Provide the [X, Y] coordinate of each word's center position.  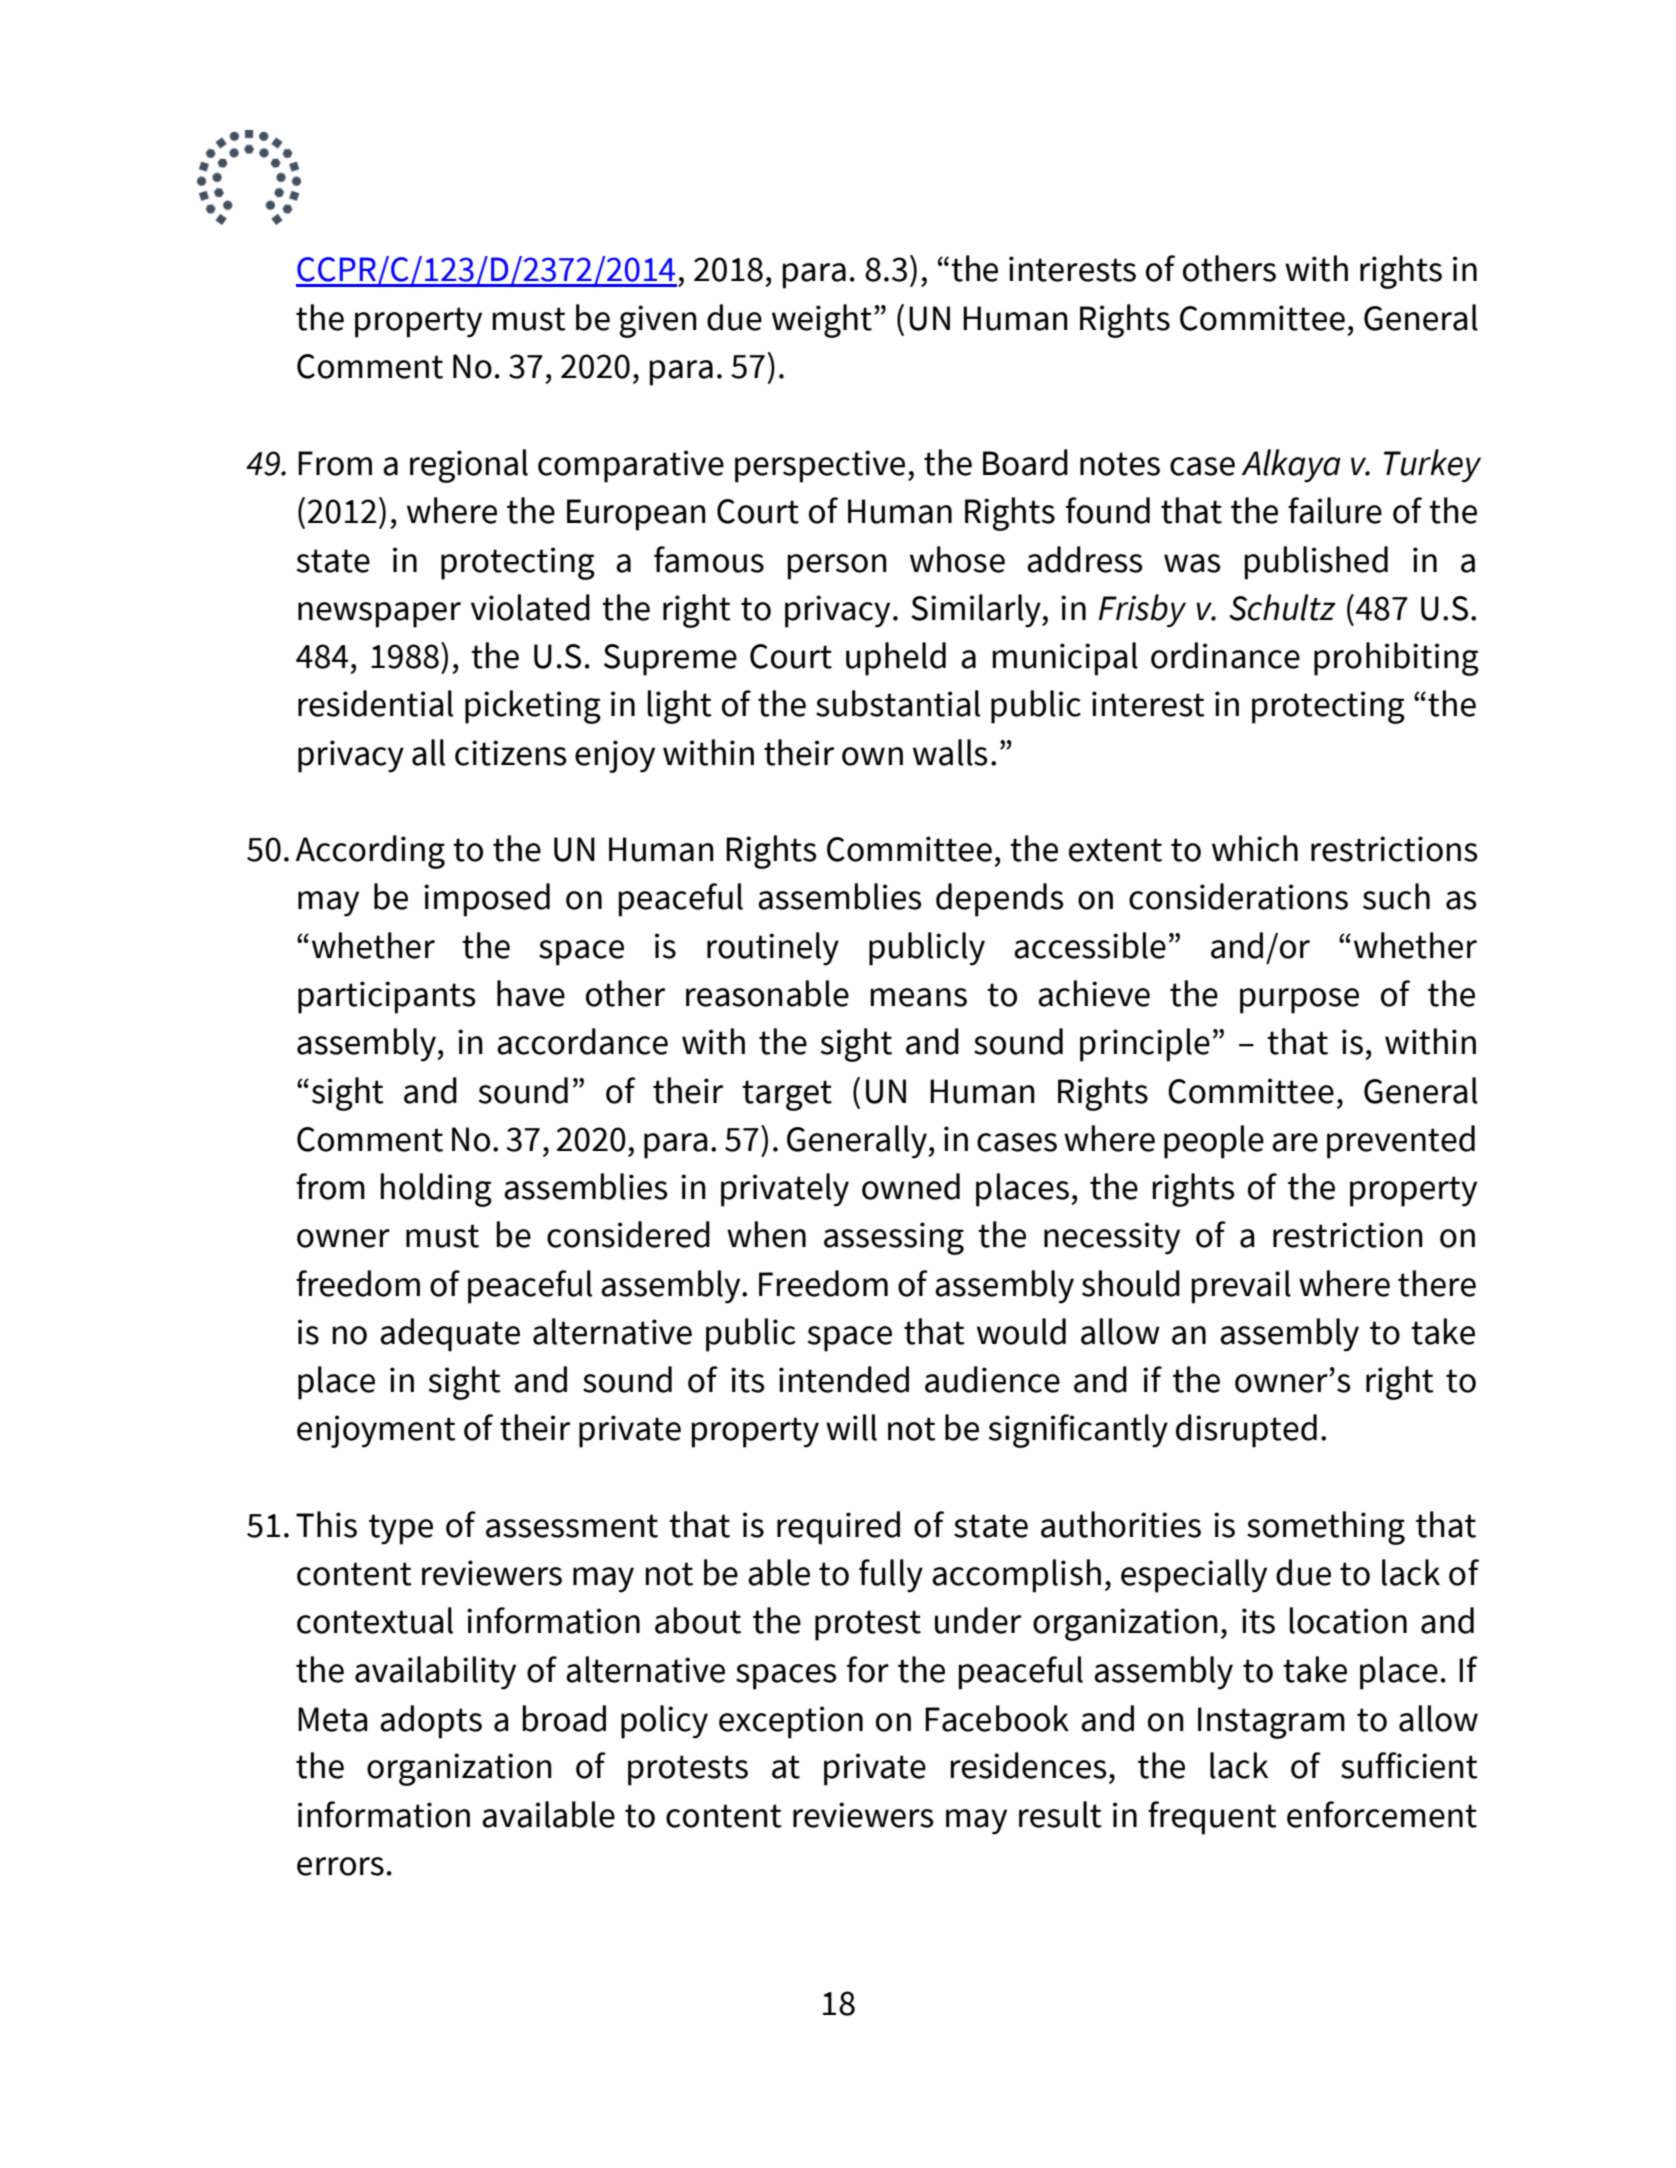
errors [340, 1866]
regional [469, 466]
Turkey [1432, 466]
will [851, 1427]
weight [822, 321]
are [1295, 1142]
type [401, 1529]
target [787, 1095]
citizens [511, 753]
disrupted [1246, 1431]
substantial [898, 703]
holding [436, 1190]
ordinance [1225, 655]
